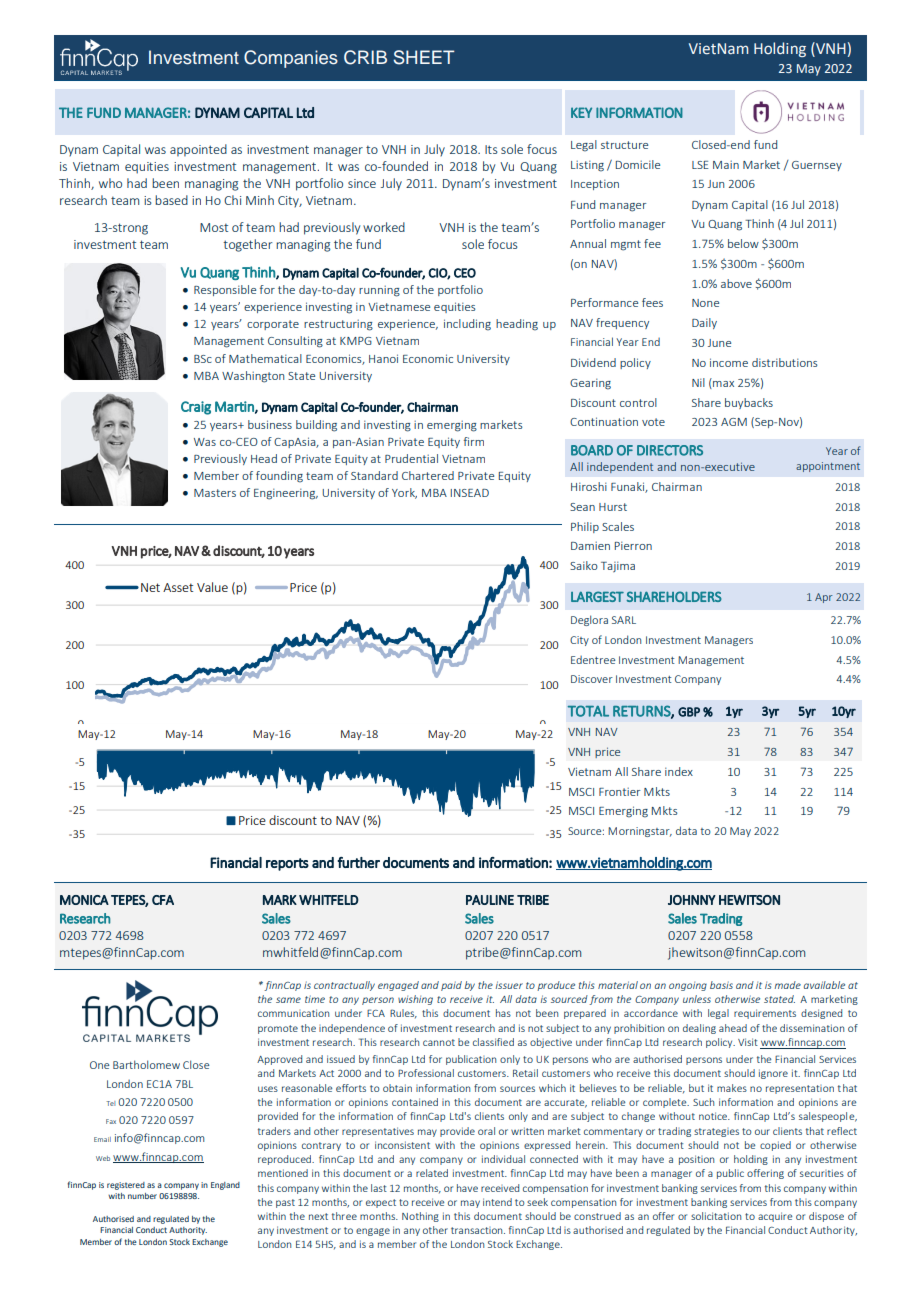  Describe the element at coordinates (142, 1196) in the screenshot. I see `number` at that location.
